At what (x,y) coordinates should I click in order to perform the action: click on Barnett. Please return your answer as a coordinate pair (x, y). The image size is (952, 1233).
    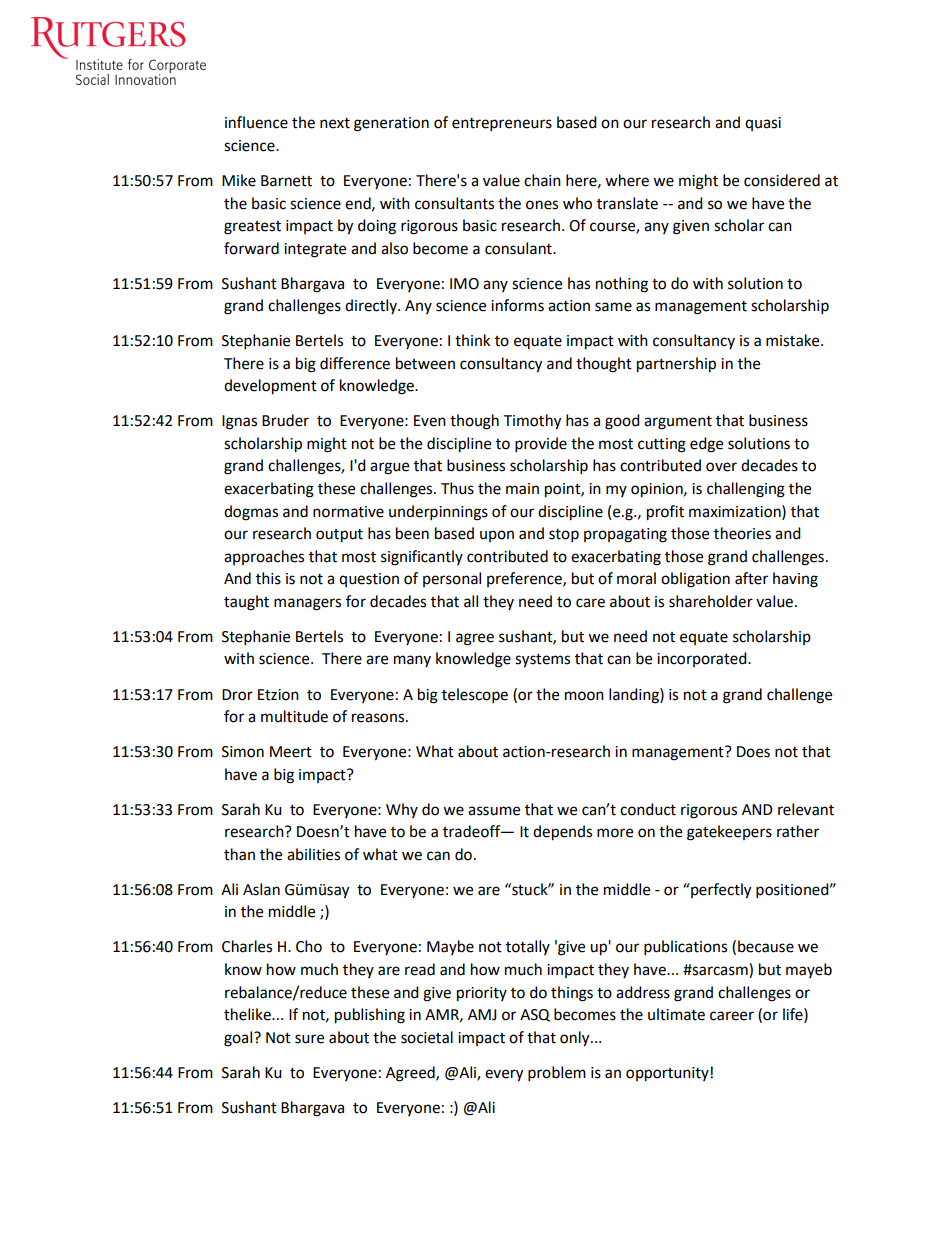
    Looking at the image, I should click on (286, 181).
